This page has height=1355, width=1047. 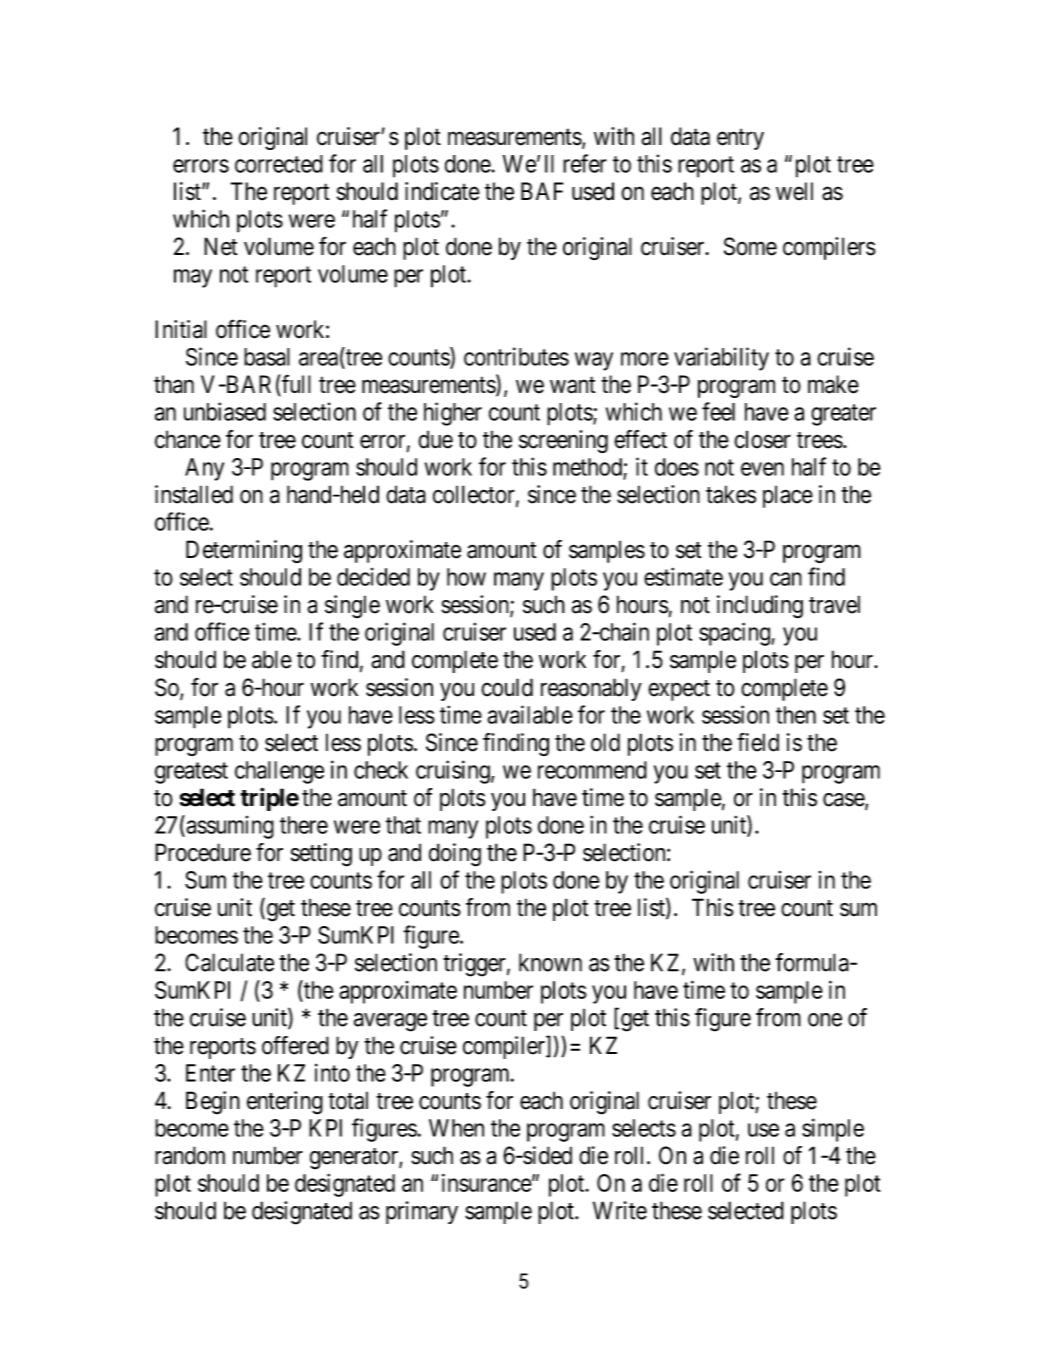 What do you see at coordinates (542, 191) in the page?
I see `BAF` at bounding box center [542, 191].
